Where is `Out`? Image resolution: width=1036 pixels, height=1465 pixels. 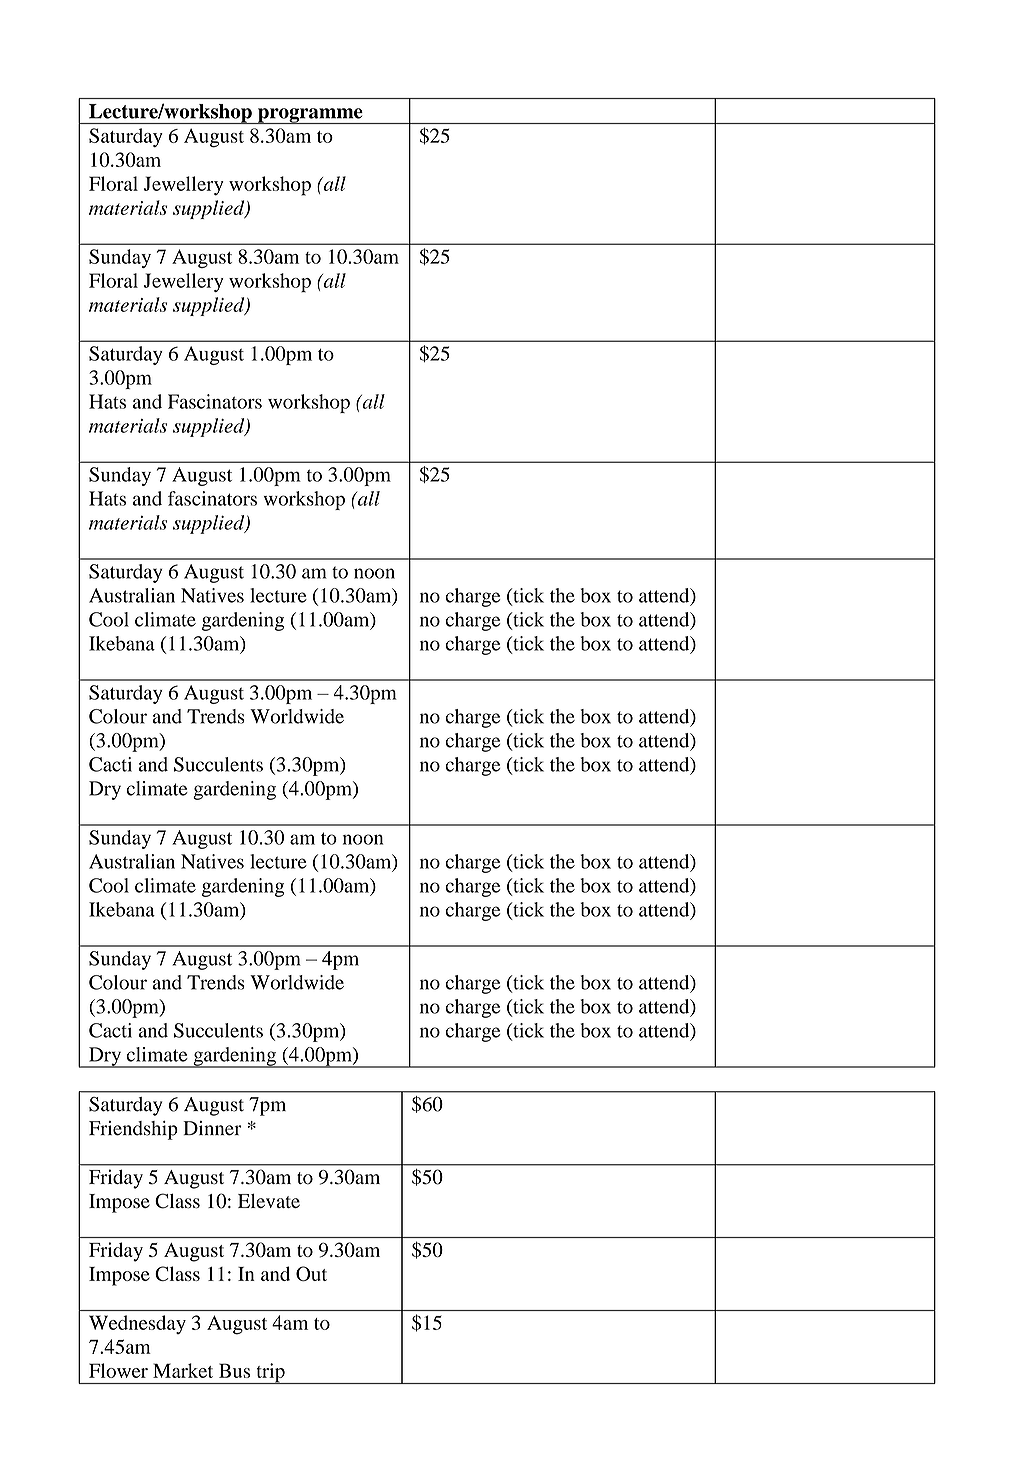 Out is located at coordinates (311, 1273).
